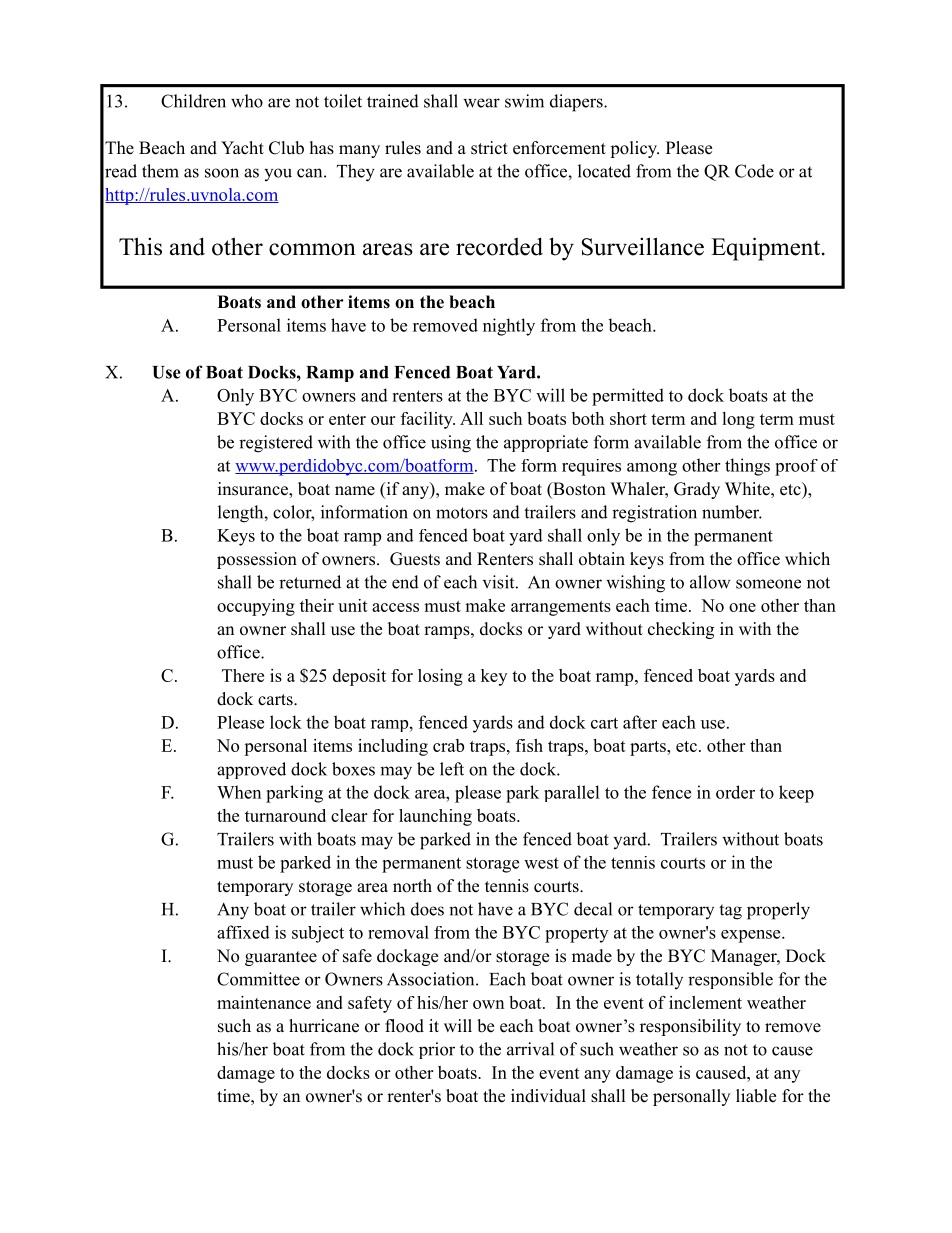 This screenshot has height=1233, width=952. Describe the element at coordinates (735, 792) in the screenshot. I see `order` at that location.
